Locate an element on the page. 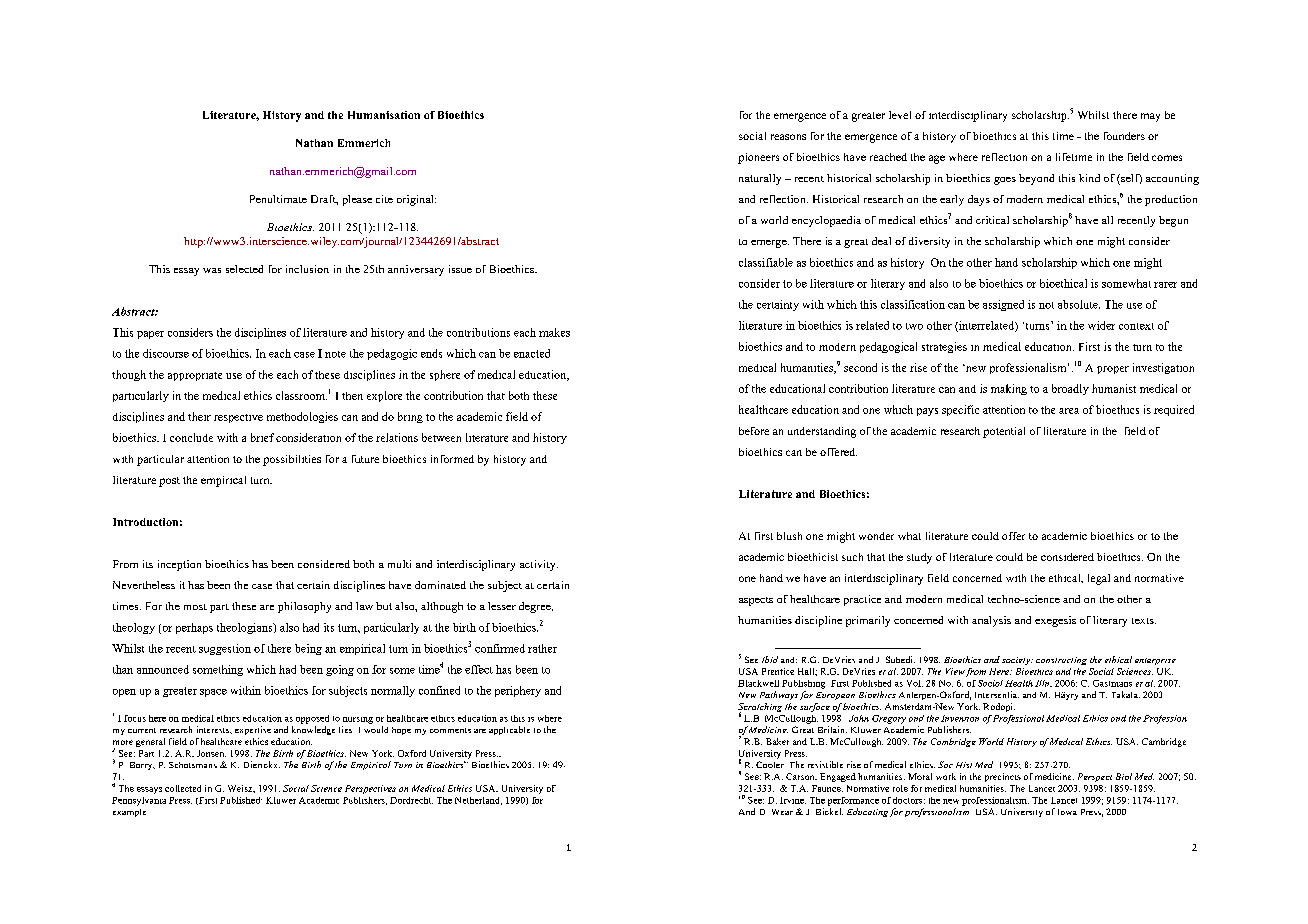 Image resolution: width=1308 pixels, height=924 pixels. collected is located at coordinates (183, 788).
